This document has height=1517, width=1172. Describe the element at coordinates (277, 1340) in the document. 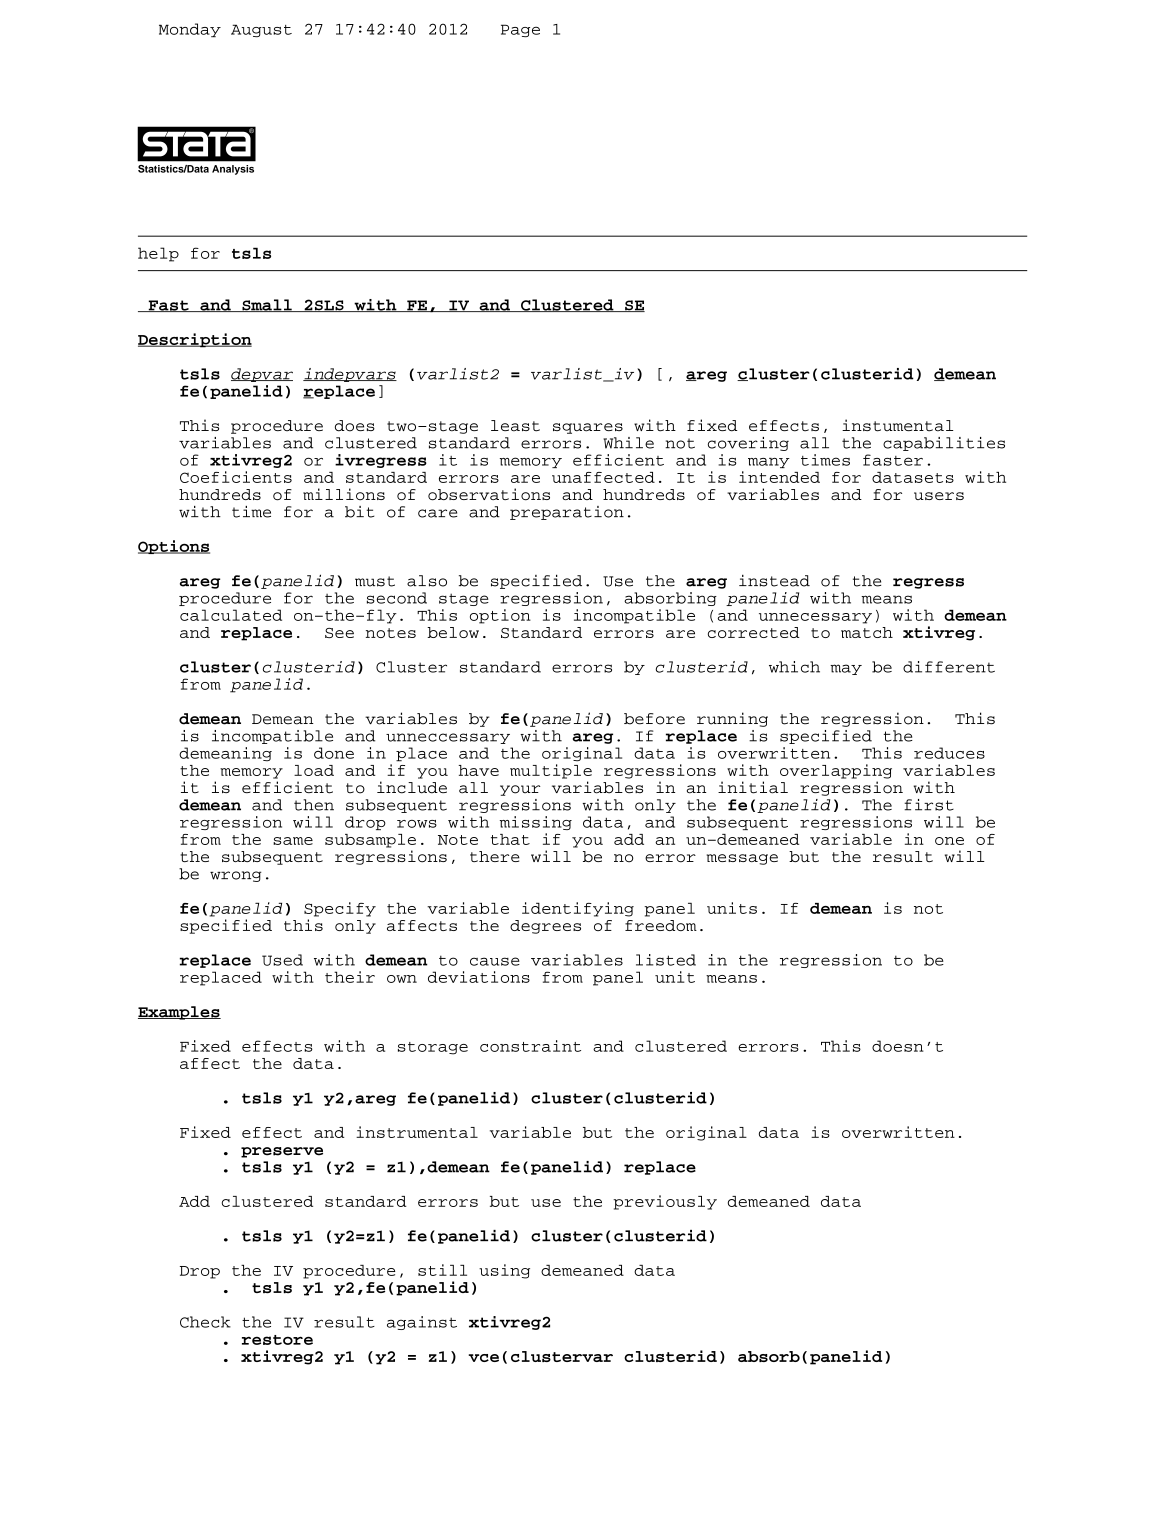

I see `restore` at that location.
